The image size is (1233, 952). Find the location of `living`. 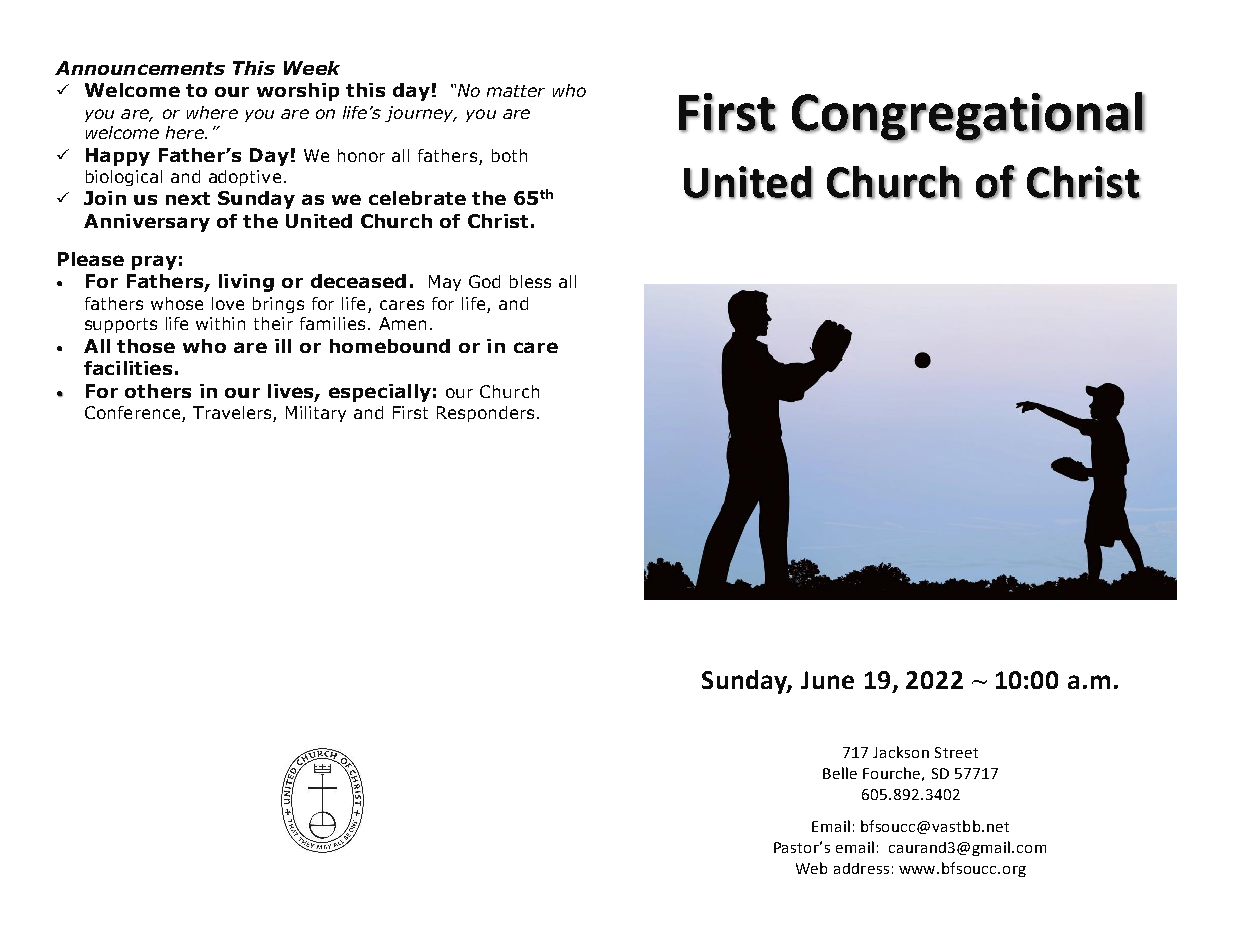

living is located at coordinates (246, 283).
